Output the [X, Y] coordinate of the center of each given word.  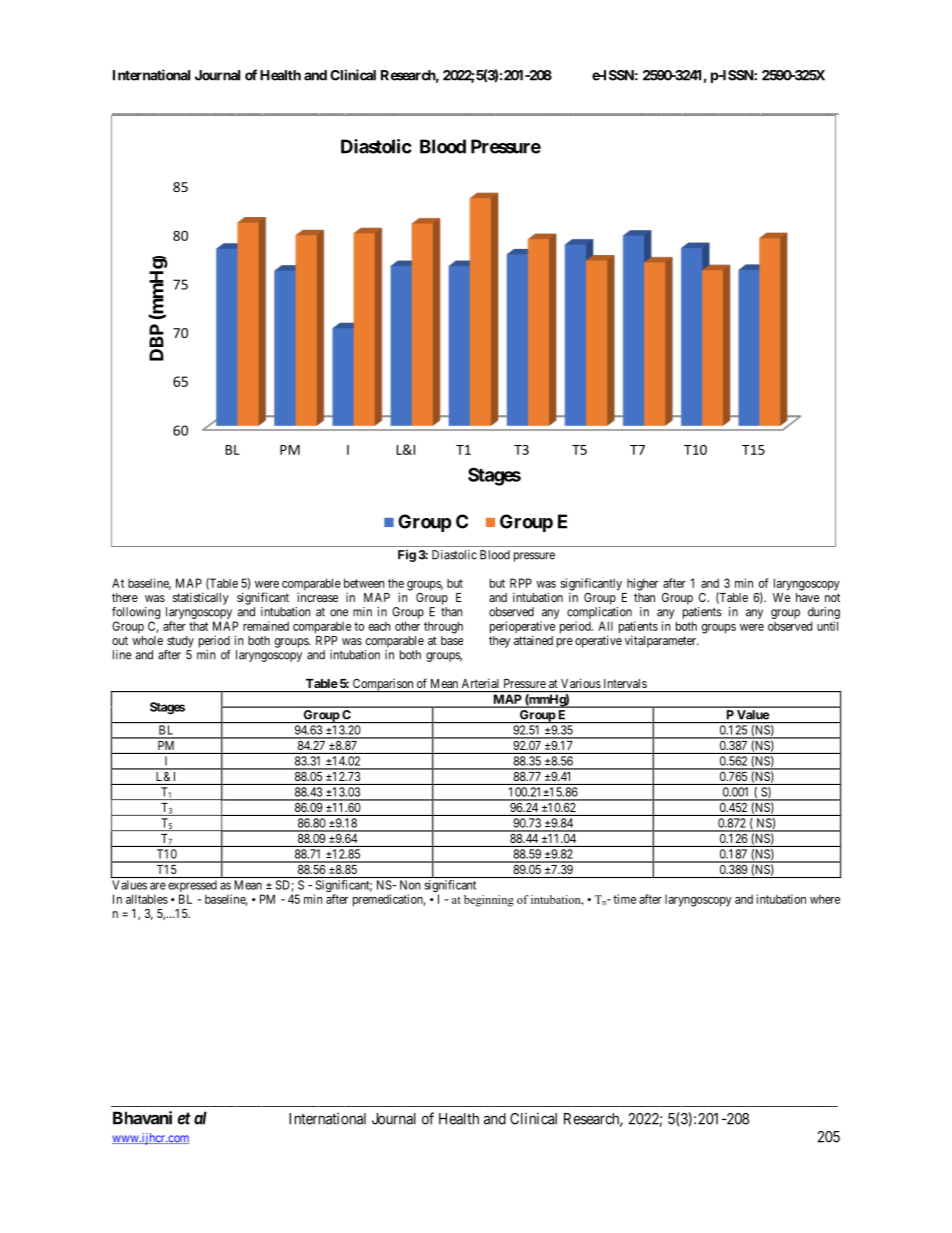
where [825, 899]
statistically [201, 598]
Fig [407, 556]
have [807, 597]
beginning [489, 901]
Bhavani [142, 1118]
